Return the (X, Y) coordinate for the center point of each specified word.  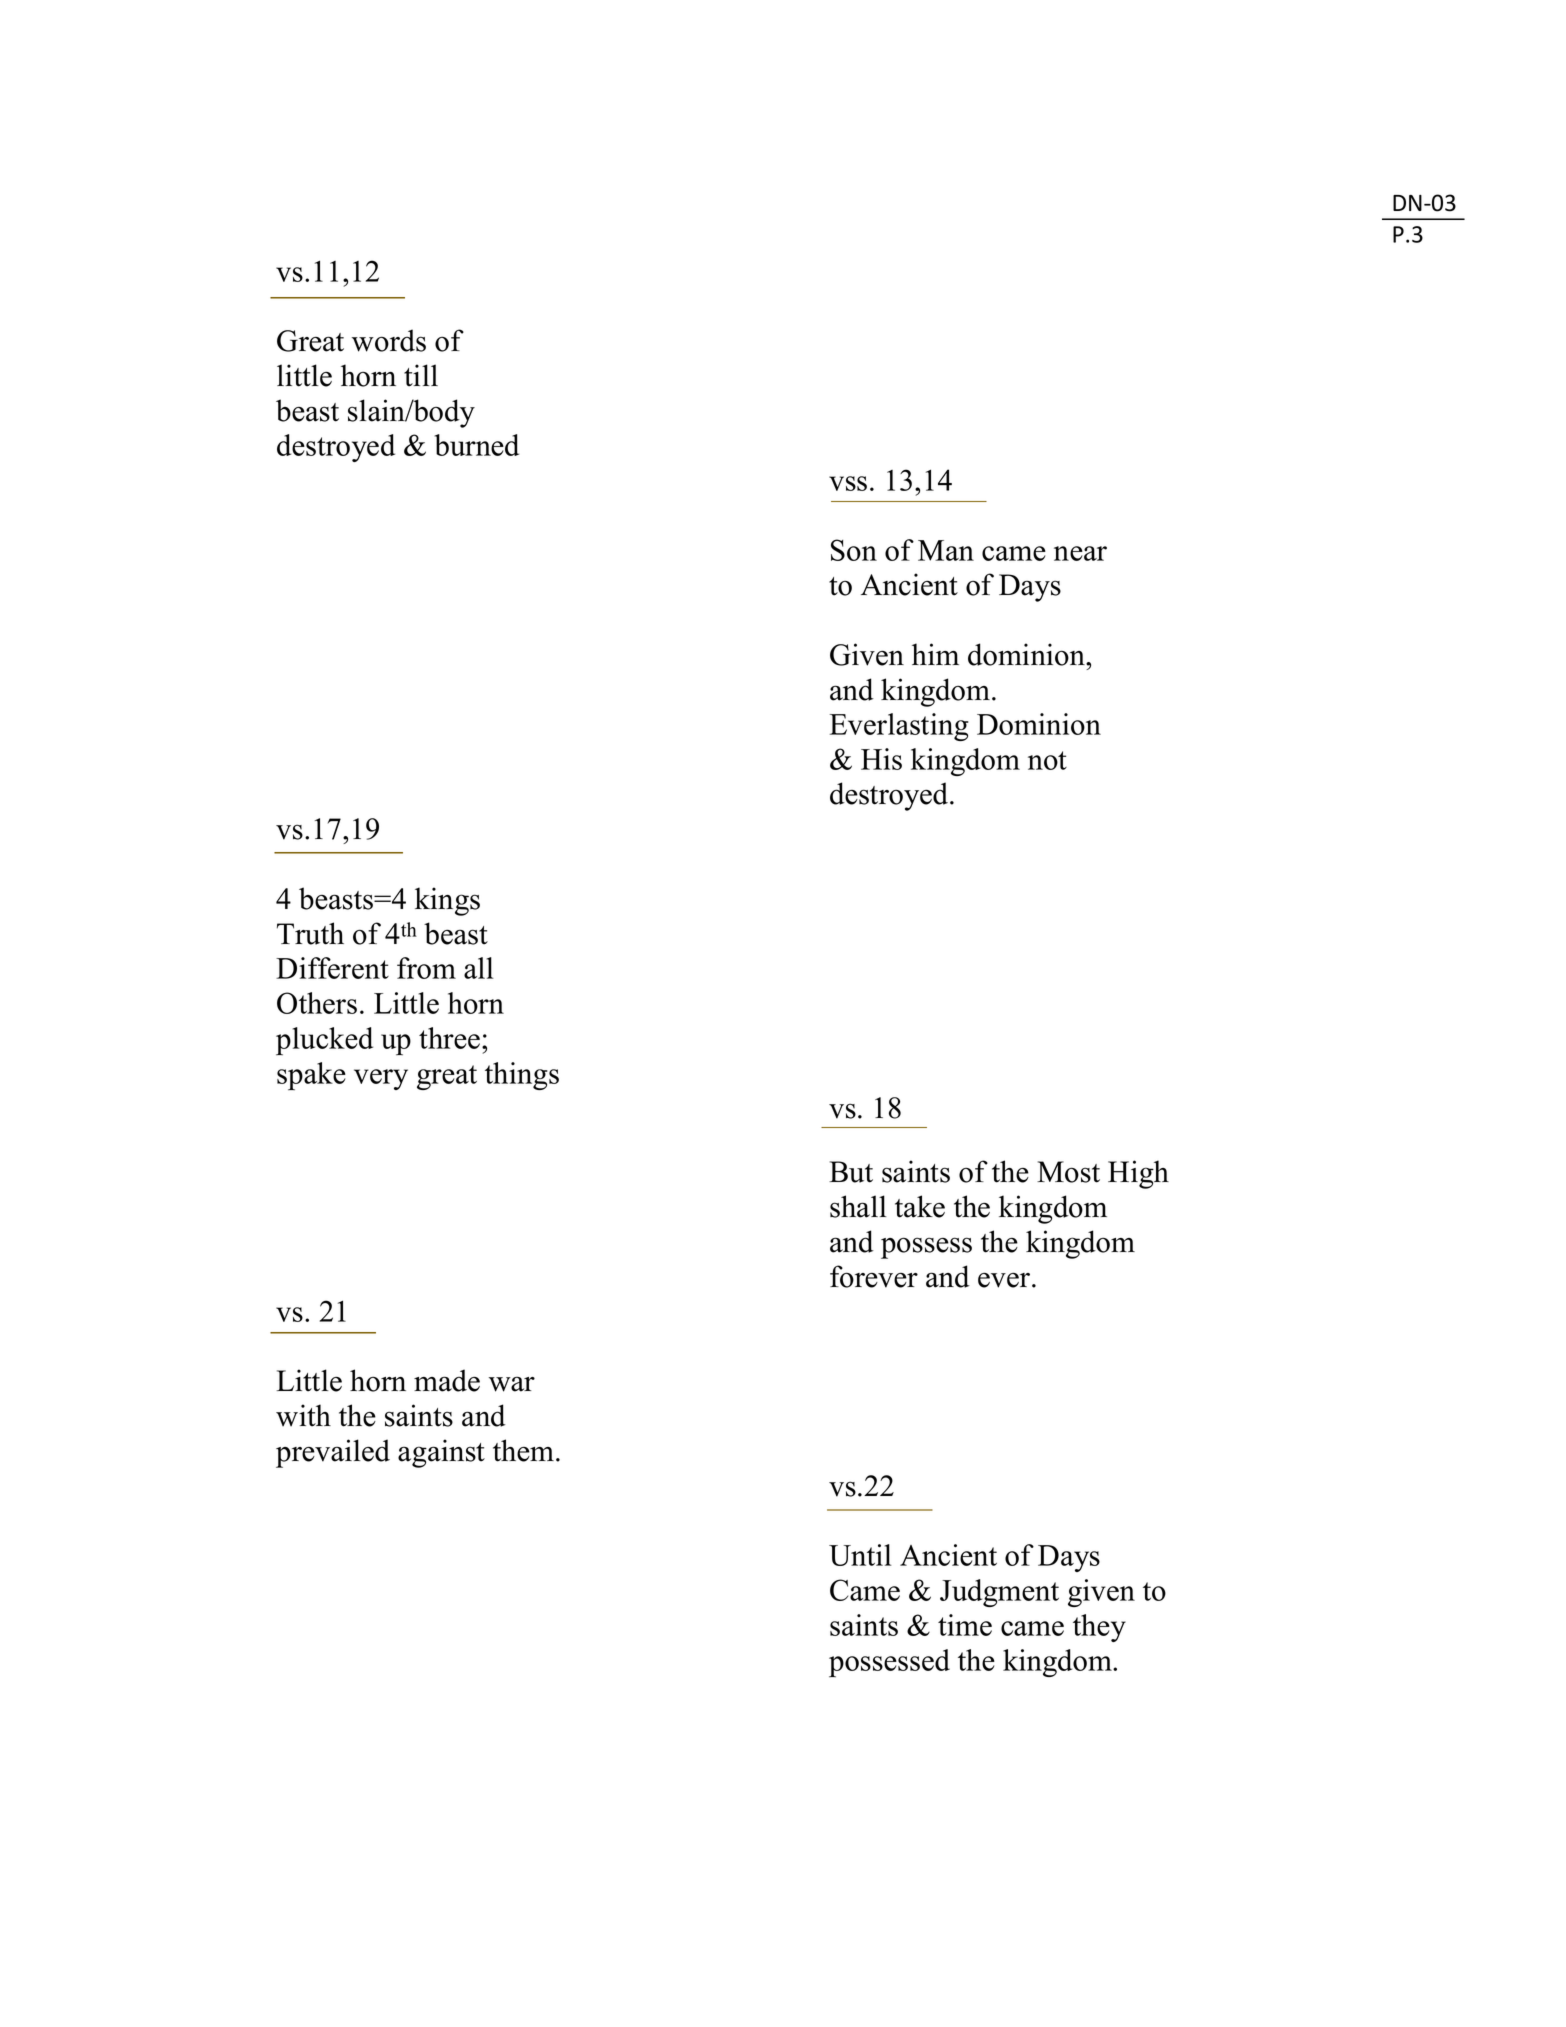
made (447, 1380)
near (1080, 553)
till (421, 375)
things (522, 1076)
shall (858, 1206)
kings (447, 901)
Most (1068, 1172)
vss (848, 483)
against (441, 1453)
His (881, 759)
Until (860, 1555)
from (426, 968)
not (1047, 760)
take (920, 1206)
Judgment (999, 1593)
